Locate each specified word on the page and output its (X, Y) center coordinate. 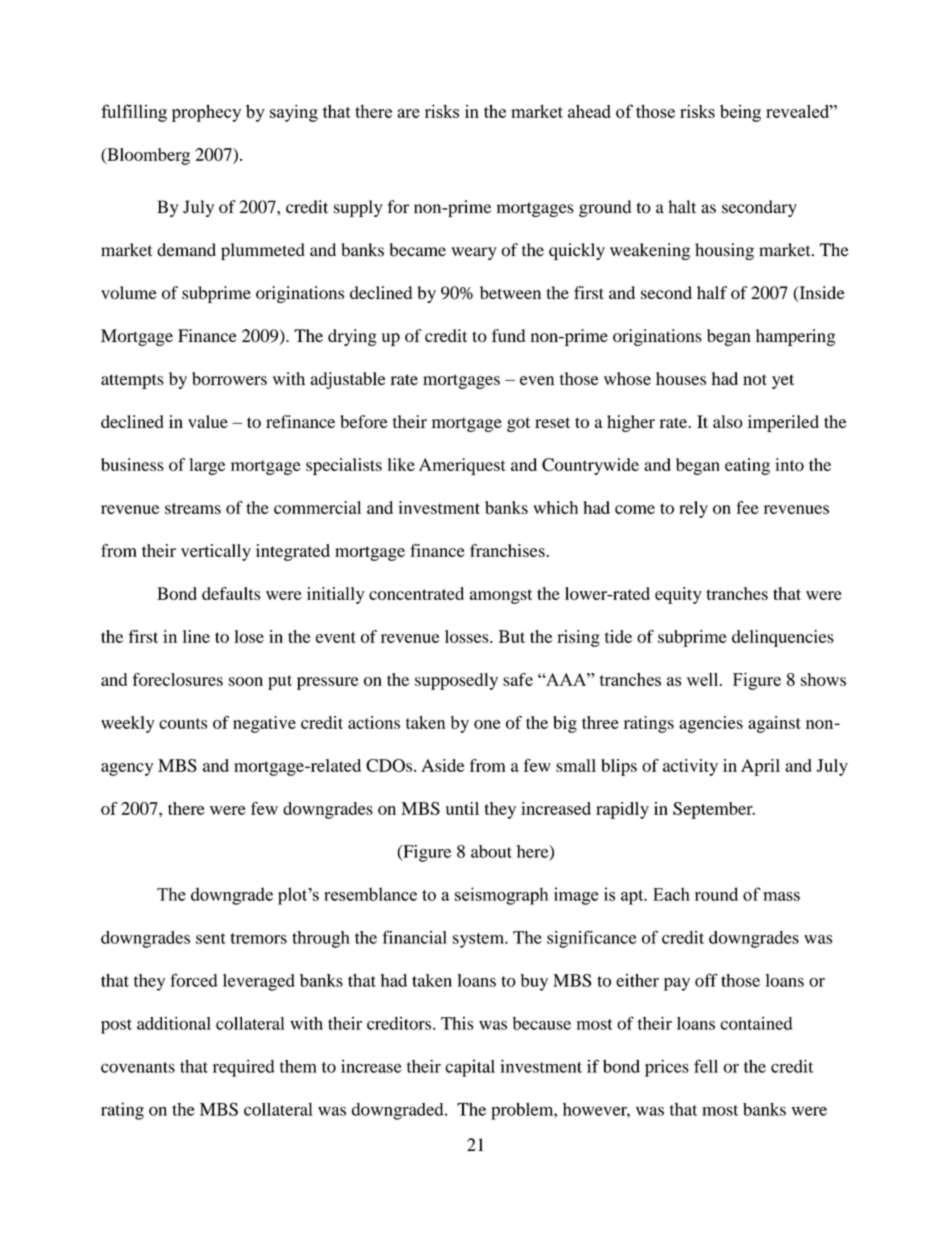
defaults (231, 593)
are (408, 113)
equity (678, 595)
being (740, 113)
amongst (501, 596)
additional (174, 1023)
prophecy (206, 113)
